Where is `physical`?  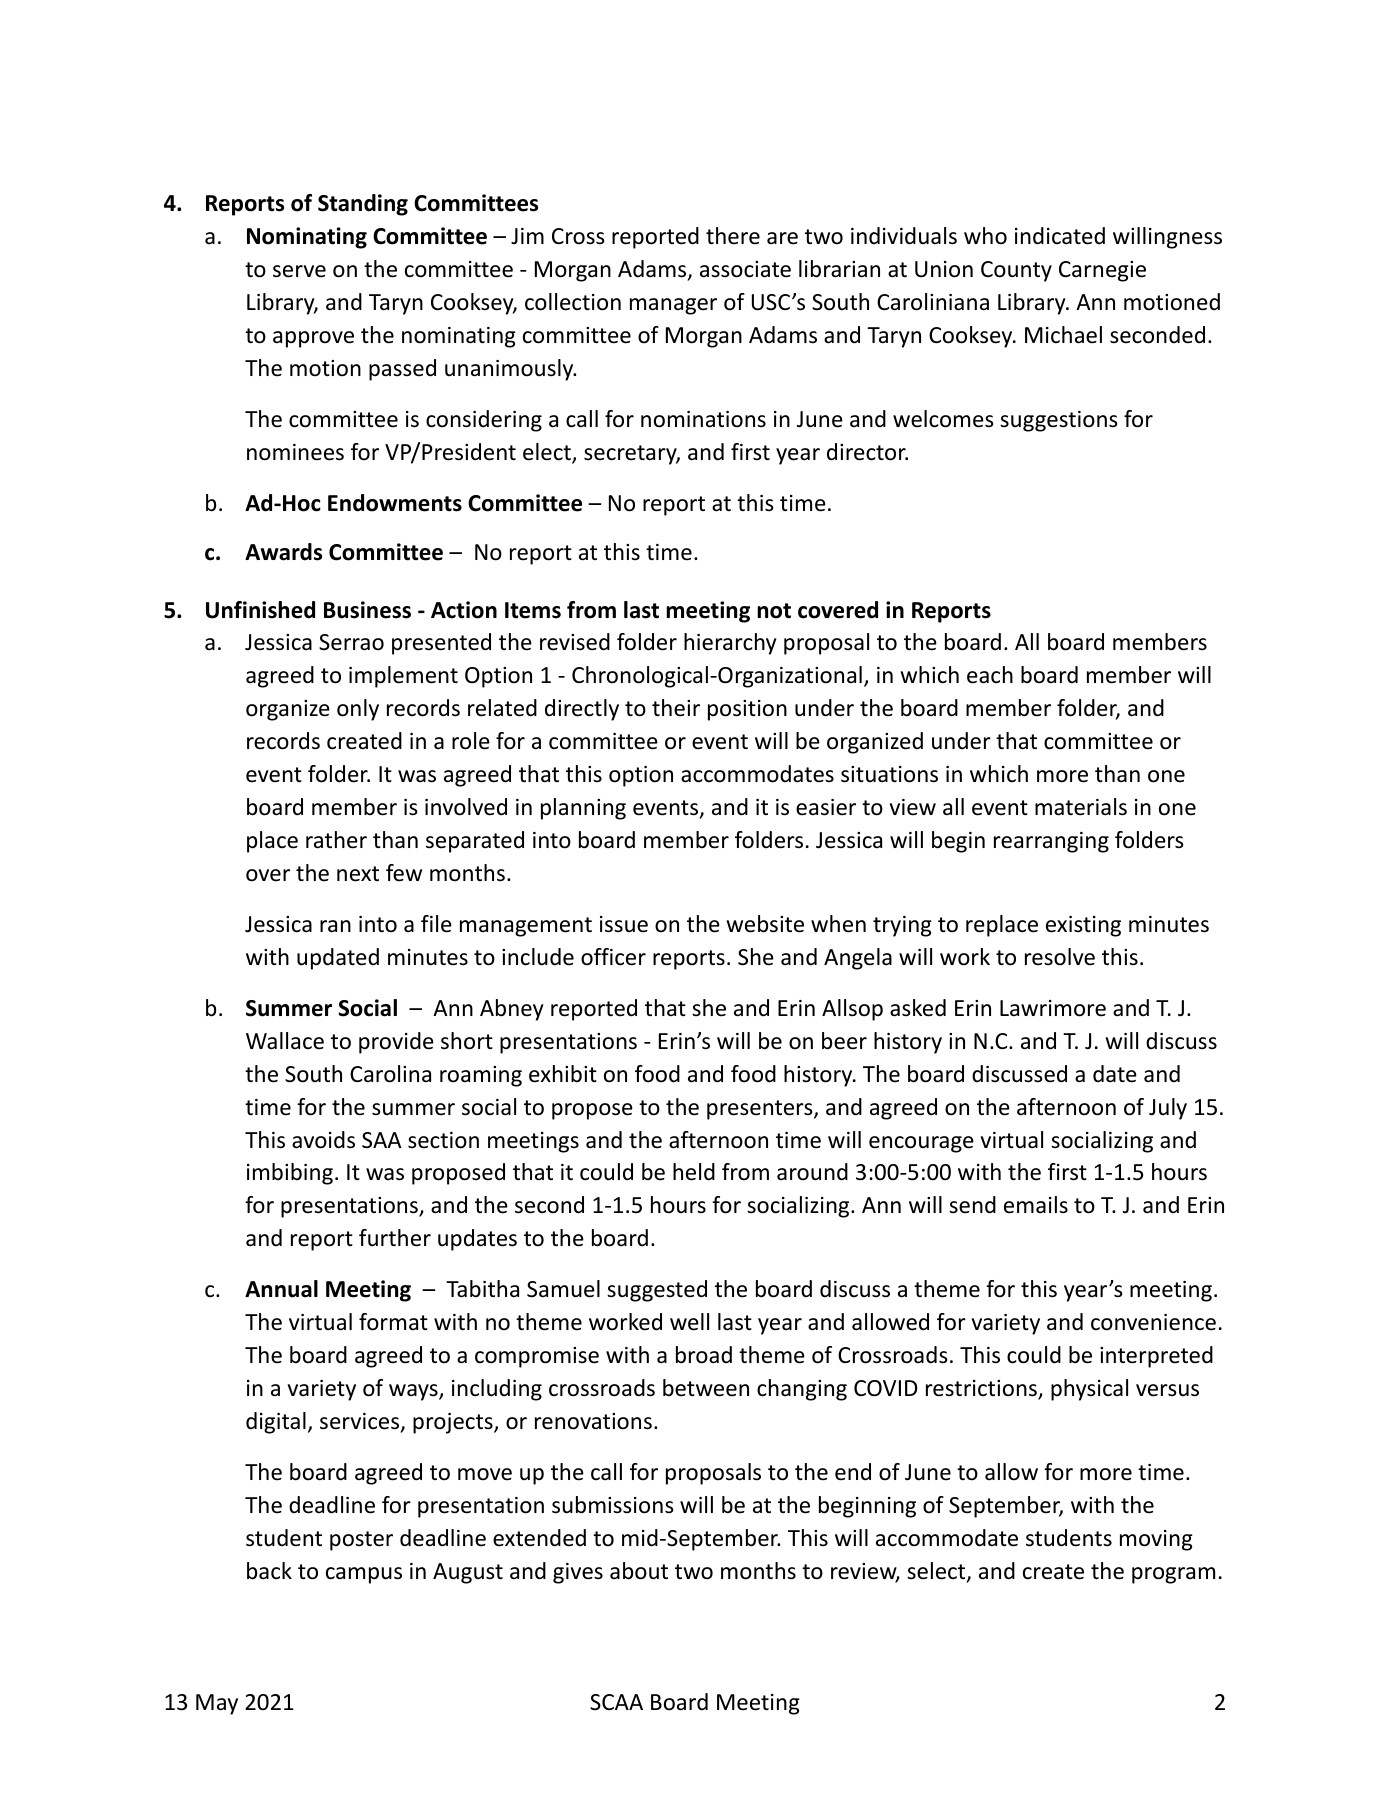 physical is located at coordinates (1089, 1390).
